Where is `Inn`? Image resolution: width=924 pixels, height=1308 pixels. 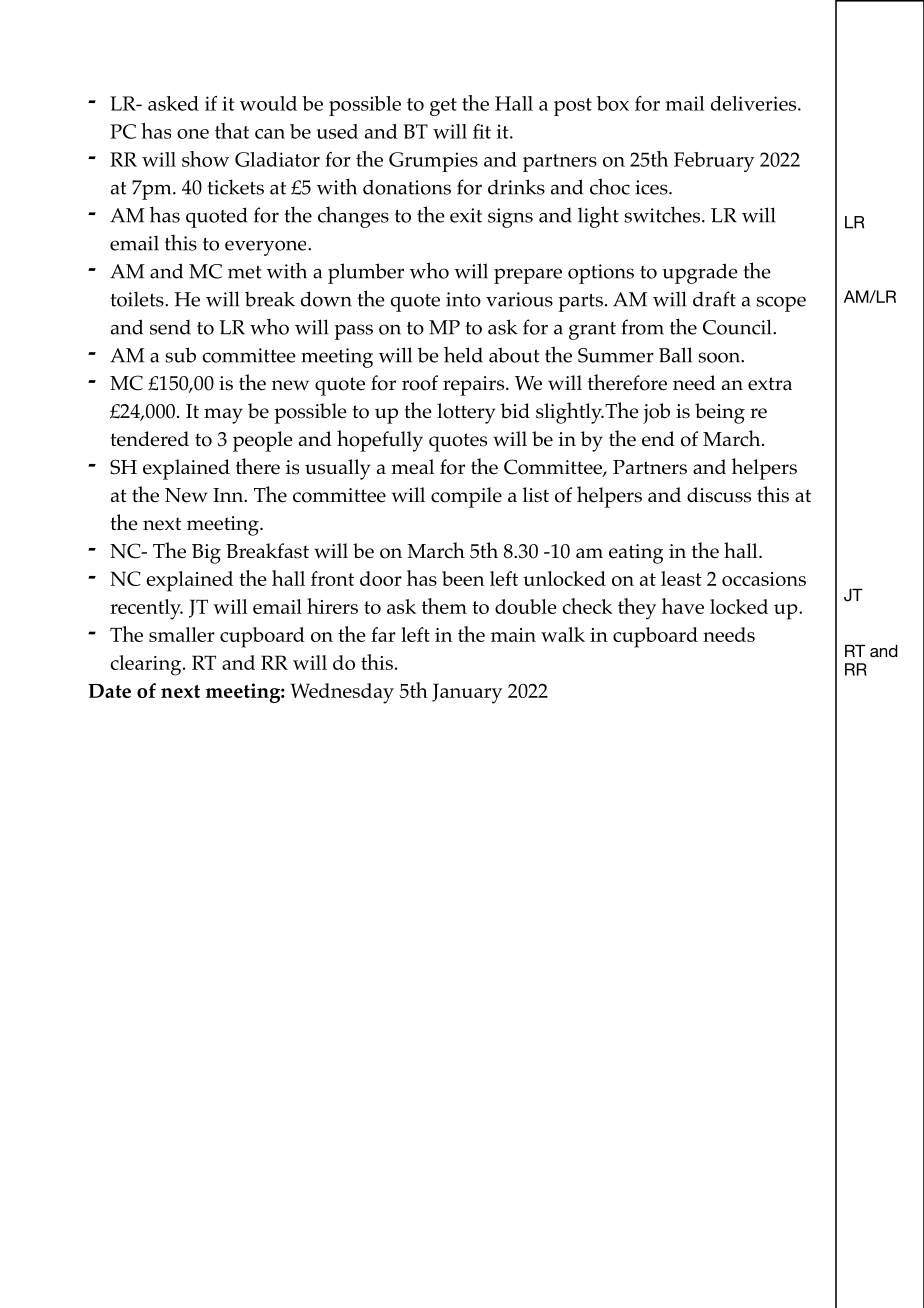 Inn is located at coordinates (229, 495).
